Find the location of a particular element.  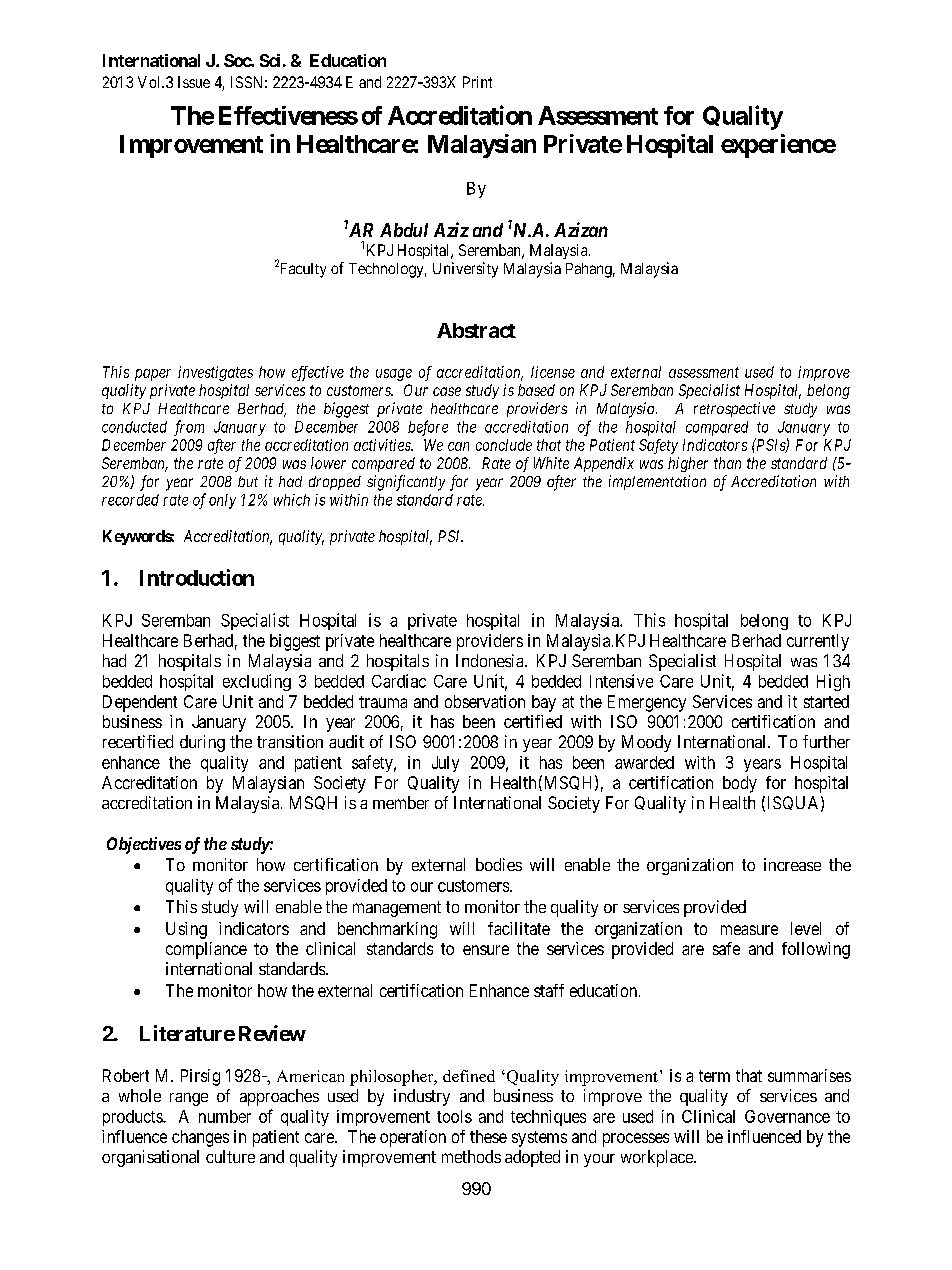

changes is located at coordinates (200, 1138).
